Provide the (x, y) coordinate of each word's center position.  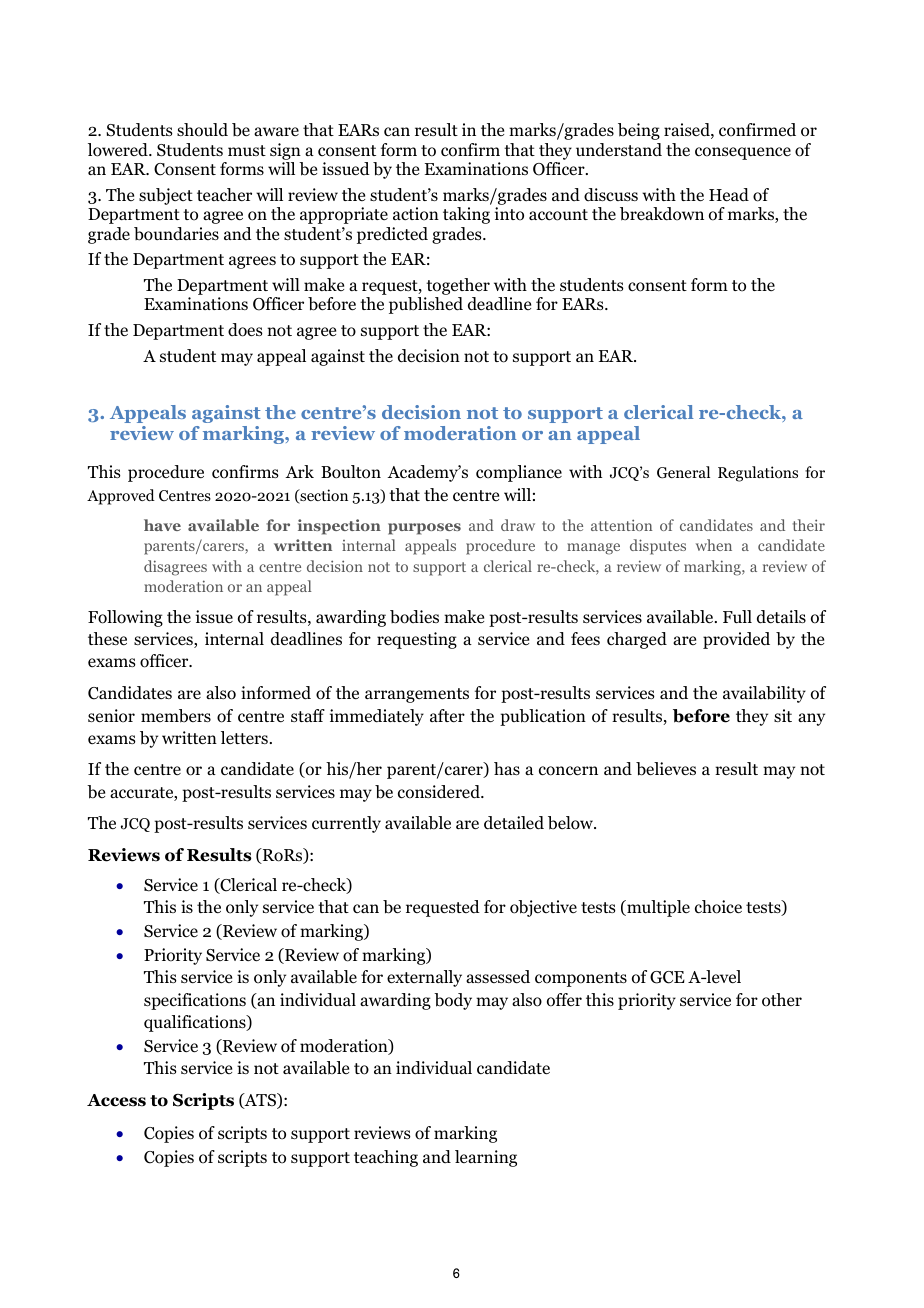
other (782, 1000)
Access (116, 1100)
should (202, 130)
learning (486, 1158)
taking (466, 215)
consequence (743, 153)
